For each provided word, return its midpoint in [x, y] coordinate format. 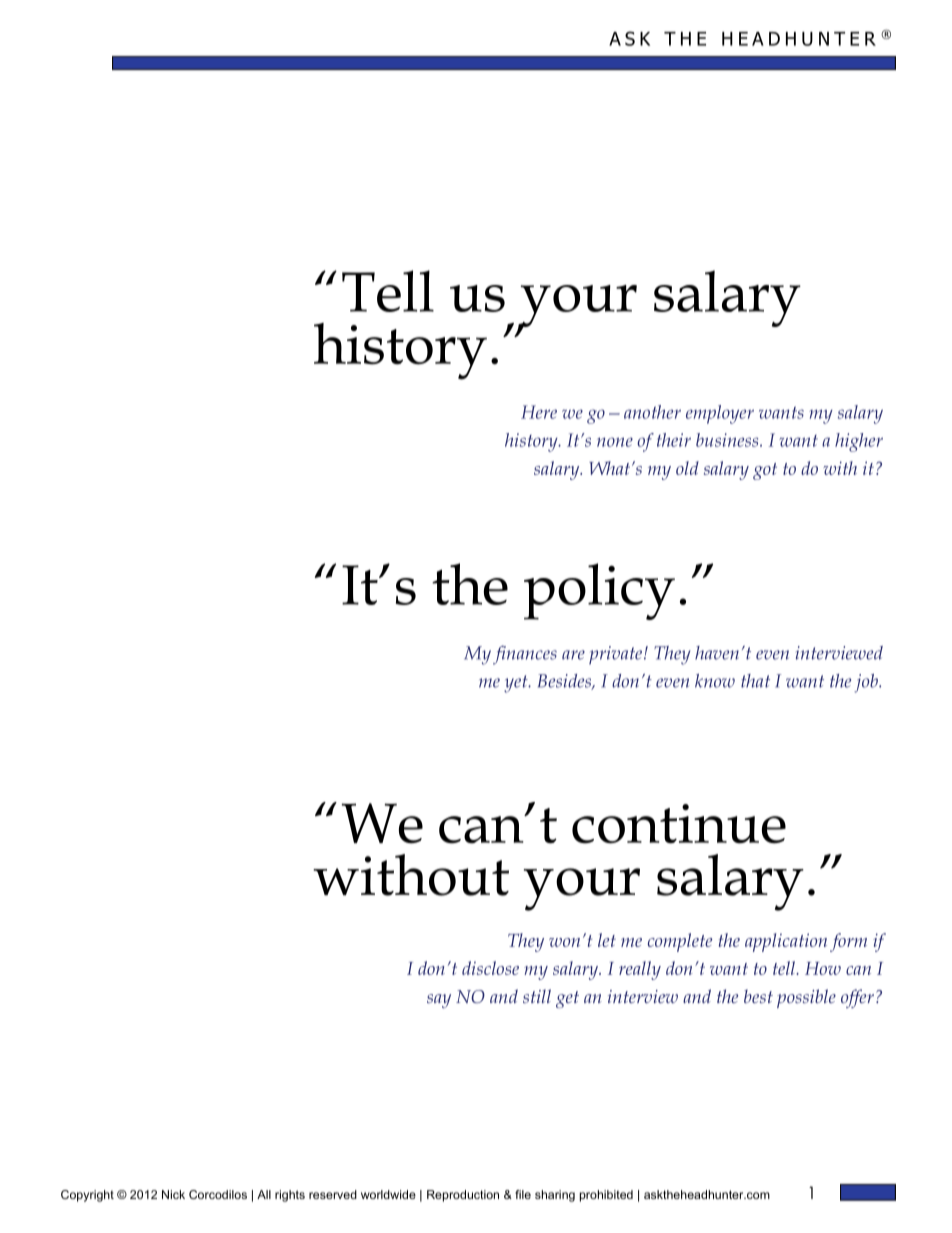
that [755, 681]
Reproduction [463, 1196]
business [728, 440]
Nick [173, 1194]
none [615, 442]
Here [539, 412]
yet [517, 684]
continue [679, 824]
